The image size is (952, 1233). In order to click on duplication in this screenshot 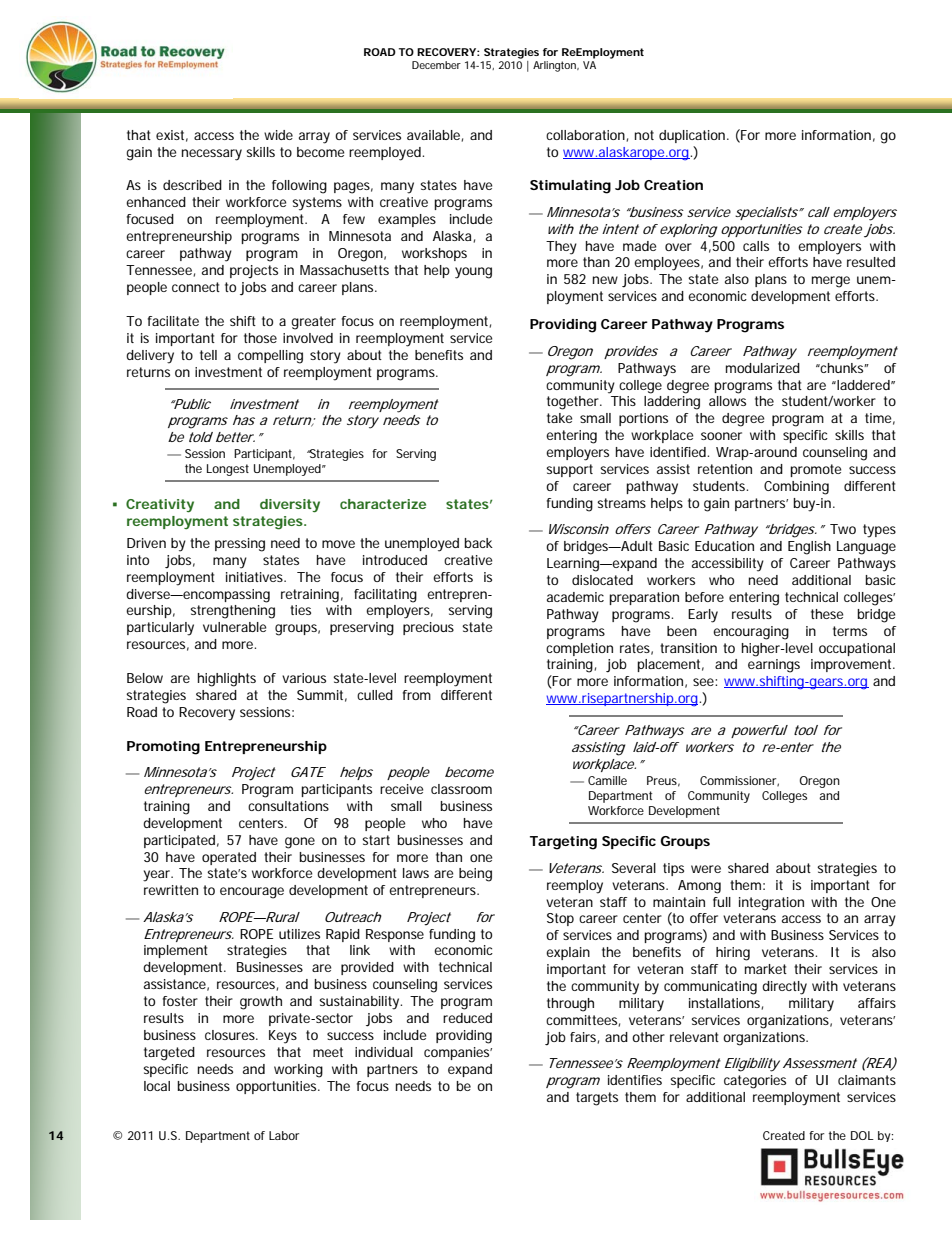, I will do `click(692, 136)`.
